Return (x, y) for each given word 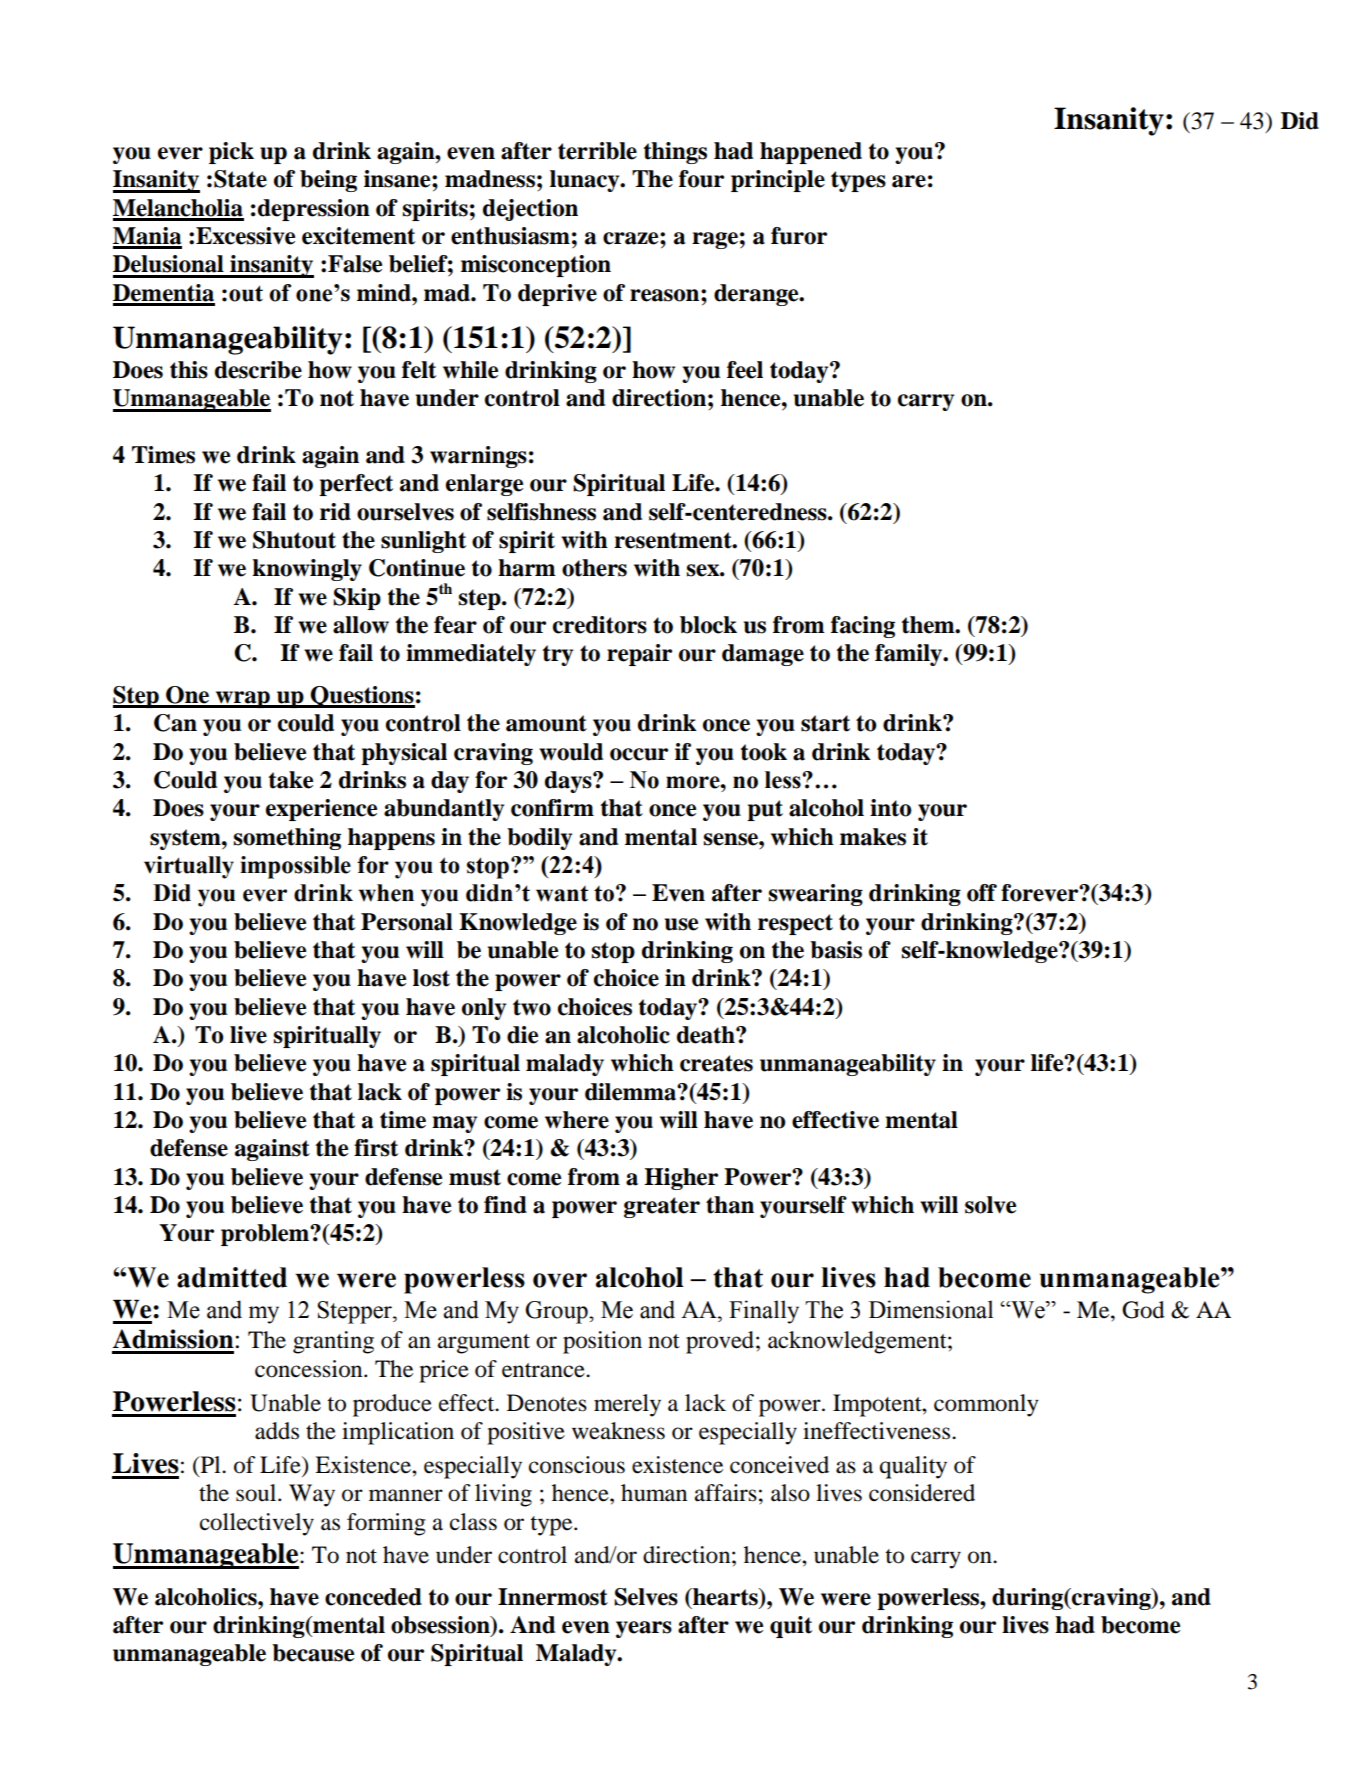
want (562, 894)
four (701, 179)
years (644, 1629)
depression (314, 210)
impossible (295, 867)
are (909, 181)
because (313, 1653)
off (982, 893)
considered (922, 1493)
